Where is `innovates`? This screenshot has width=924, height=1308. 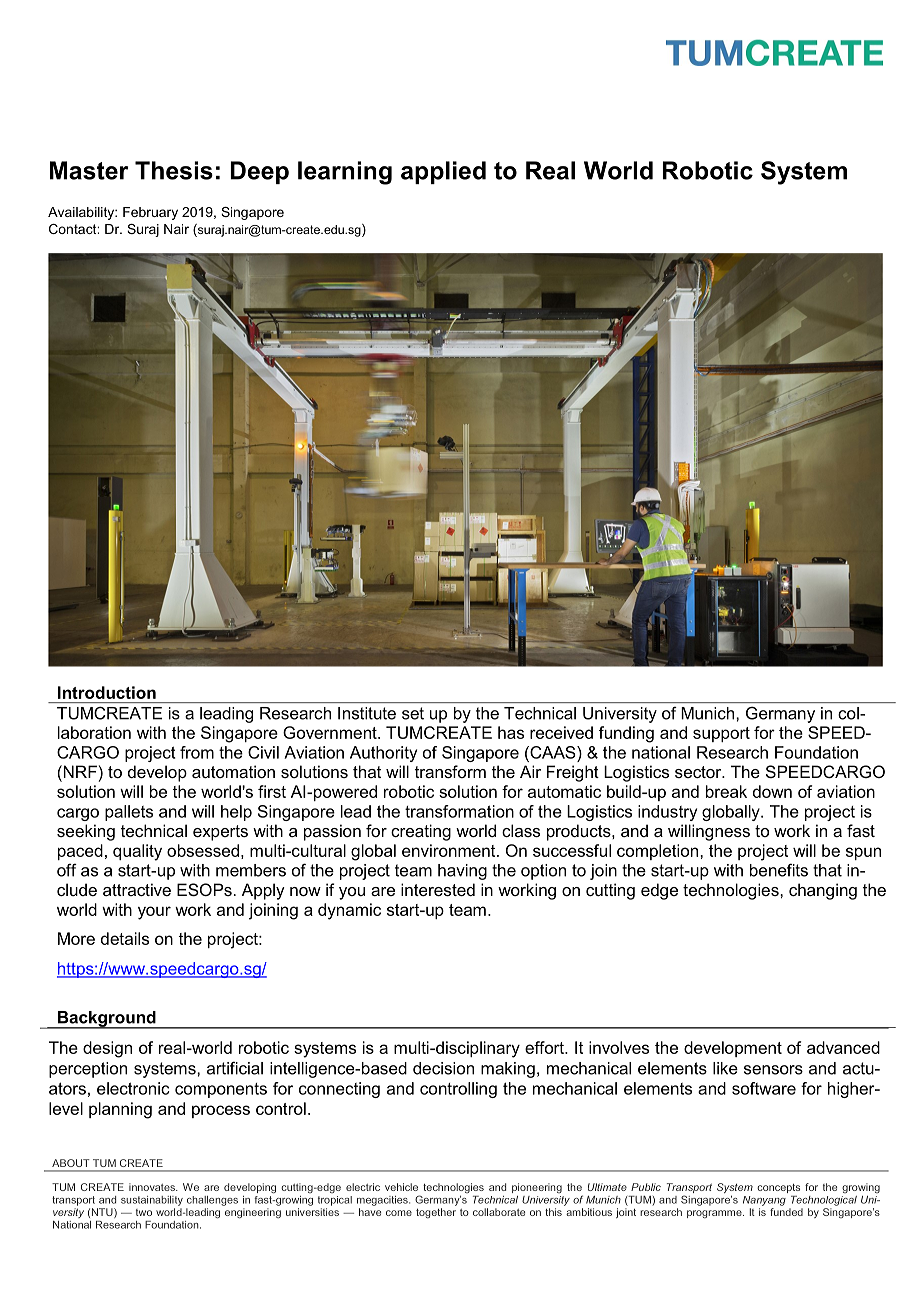 innovates is located at coordinates (153, 1187).
